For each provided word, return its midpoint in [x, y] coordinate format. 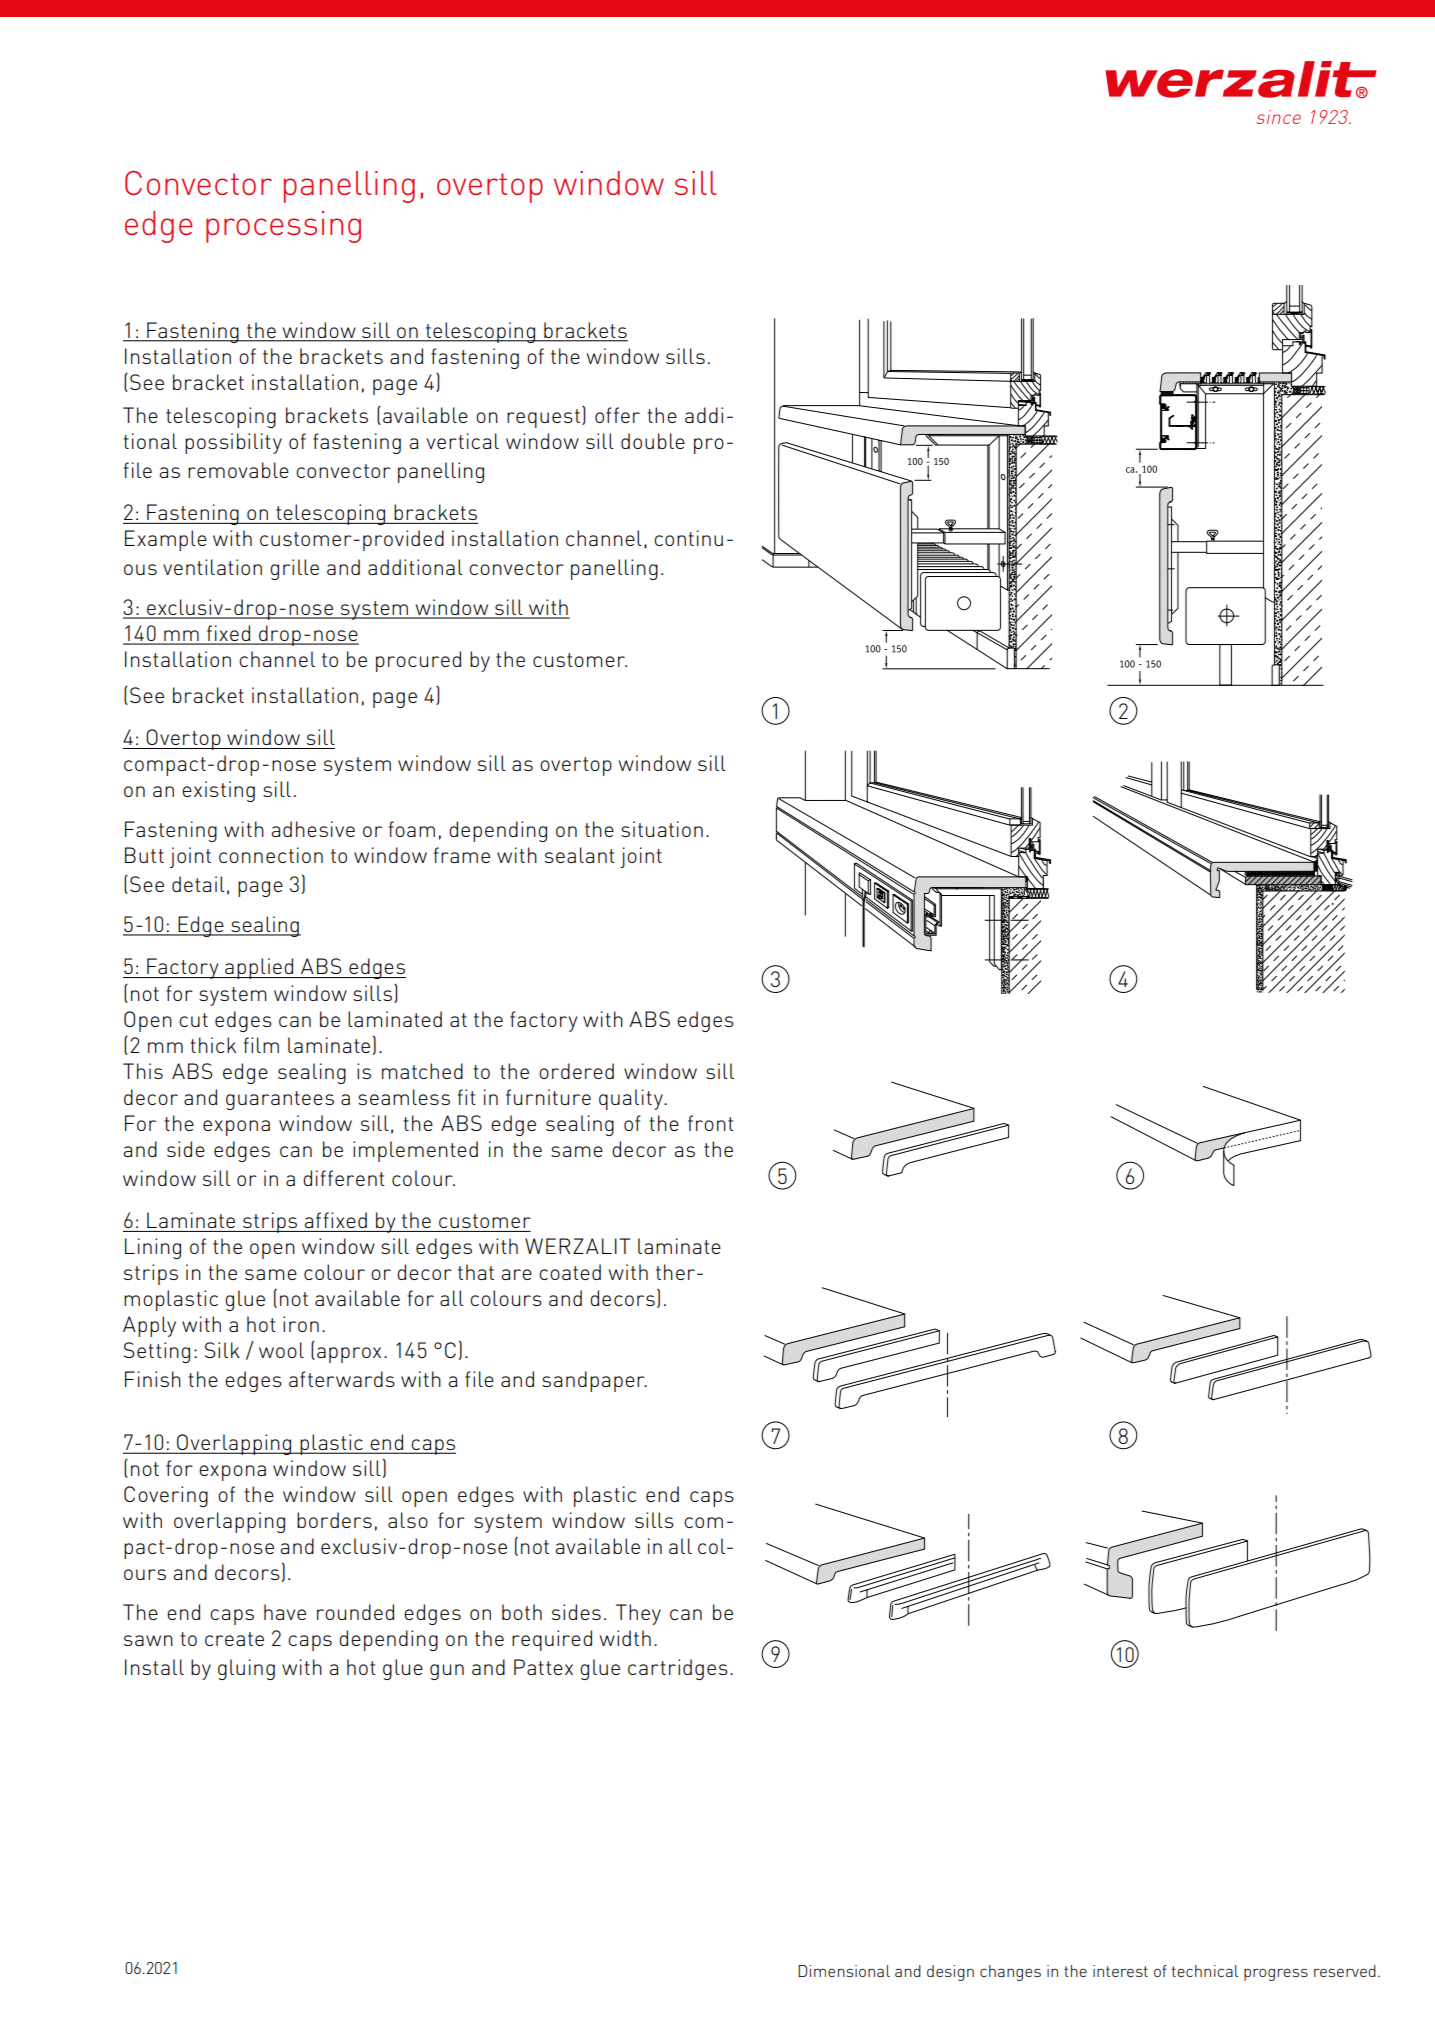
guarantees [280, 1100]
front [711, 1123]
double [653, 441]
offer [617, 415]
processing [283, 227]
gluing [246, 1669]
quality [632, 1099]
